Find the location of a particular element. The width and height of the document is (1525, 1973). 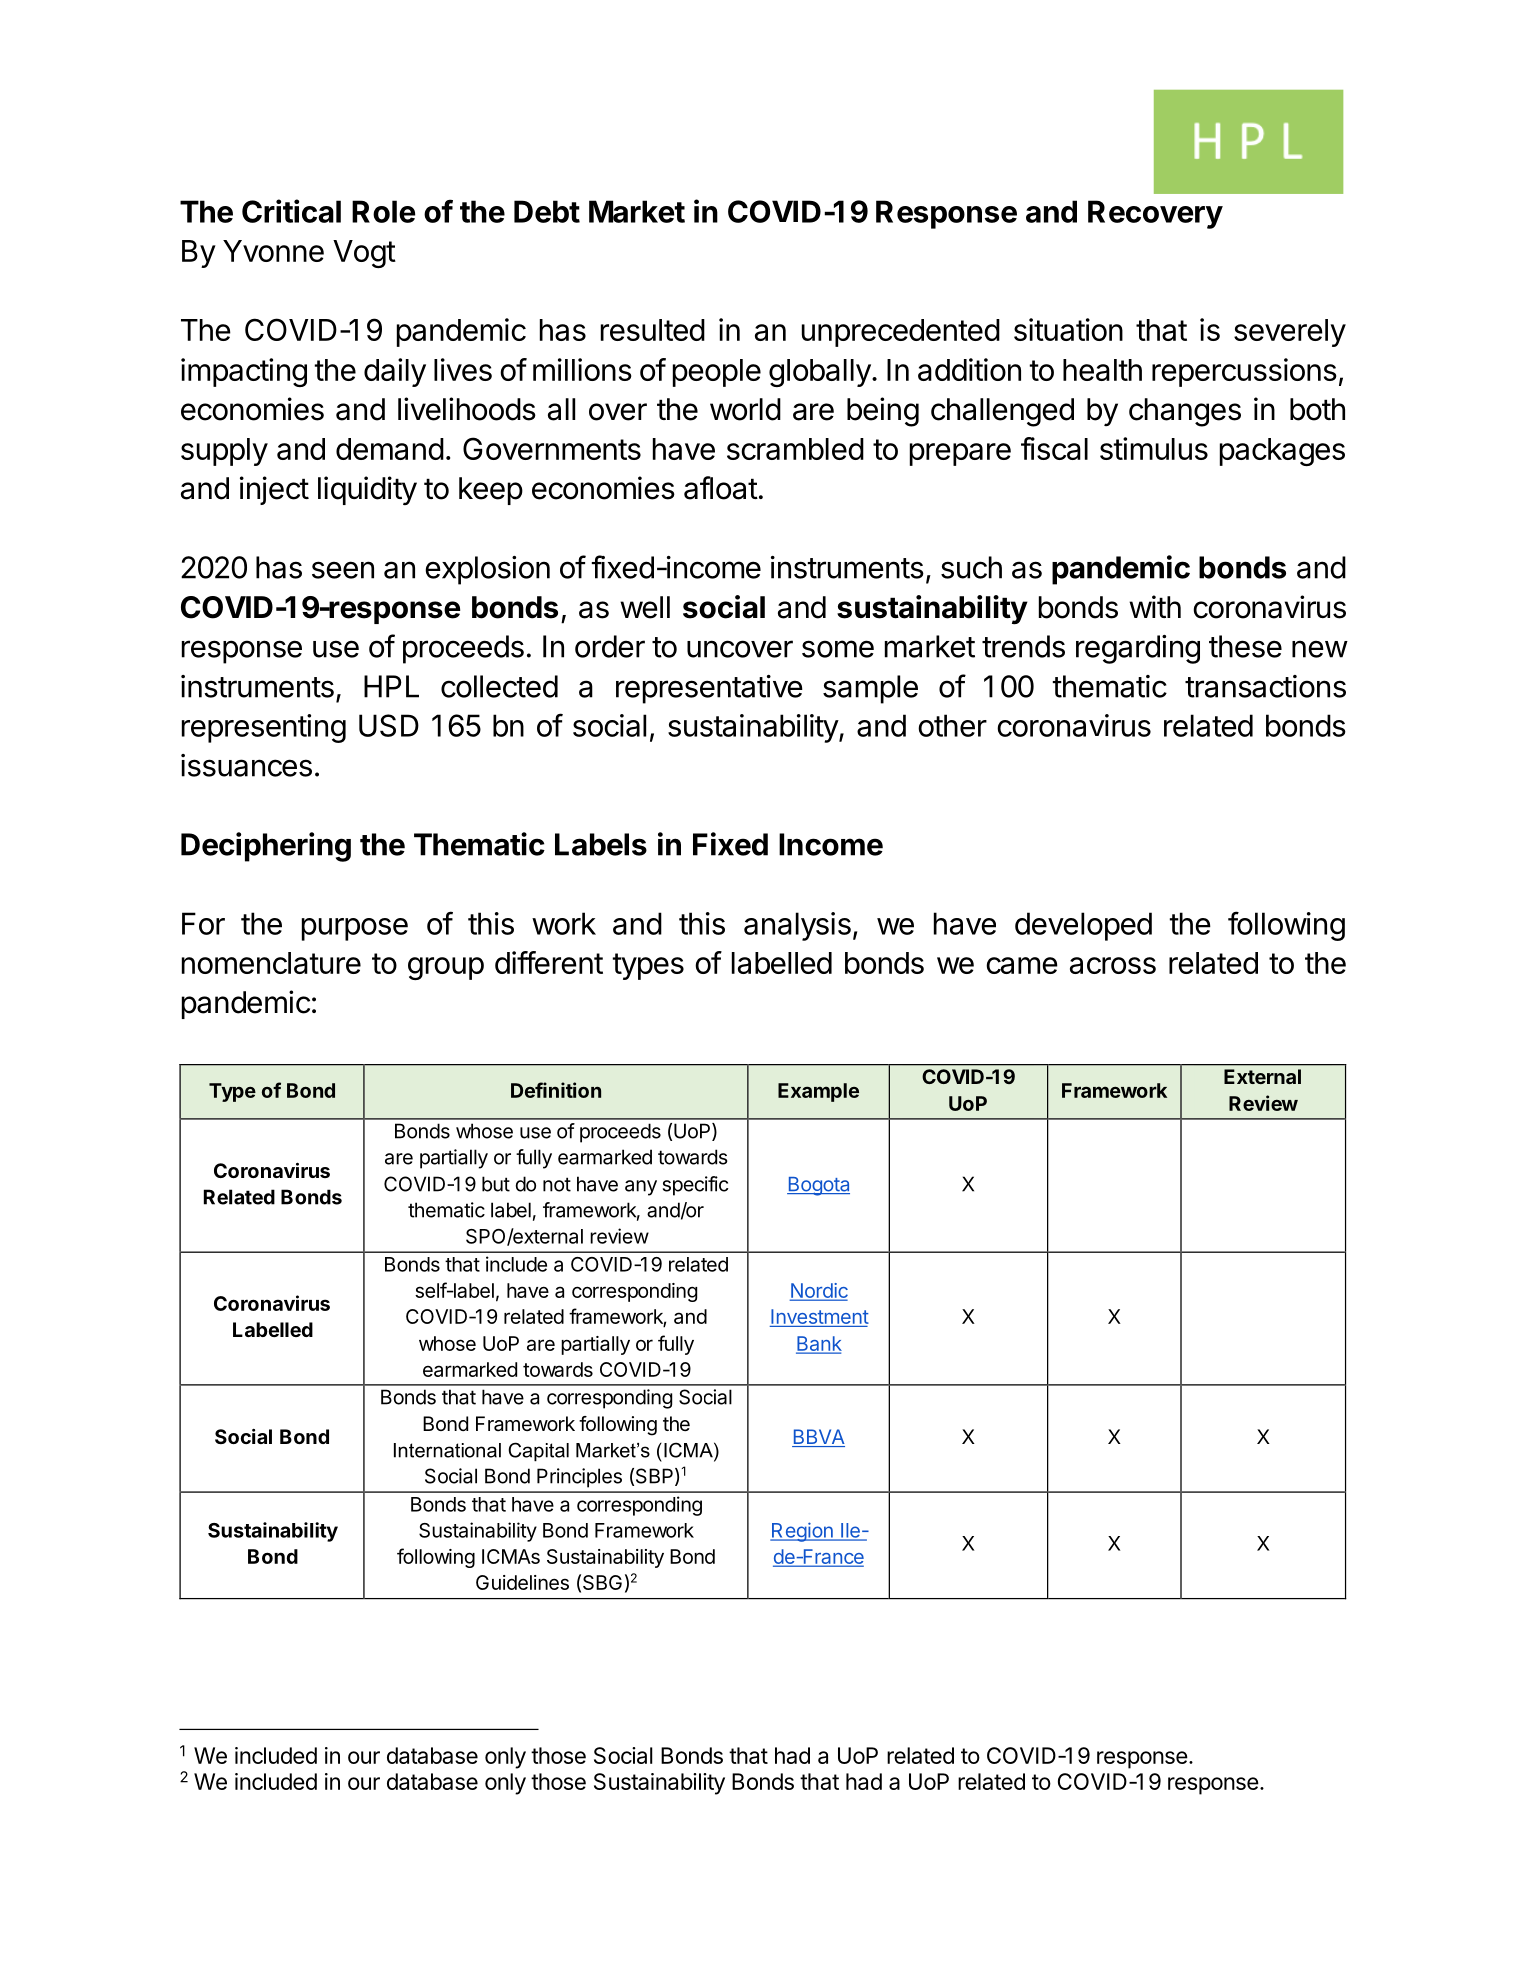

severely is located at coordinates (1290, 333).
